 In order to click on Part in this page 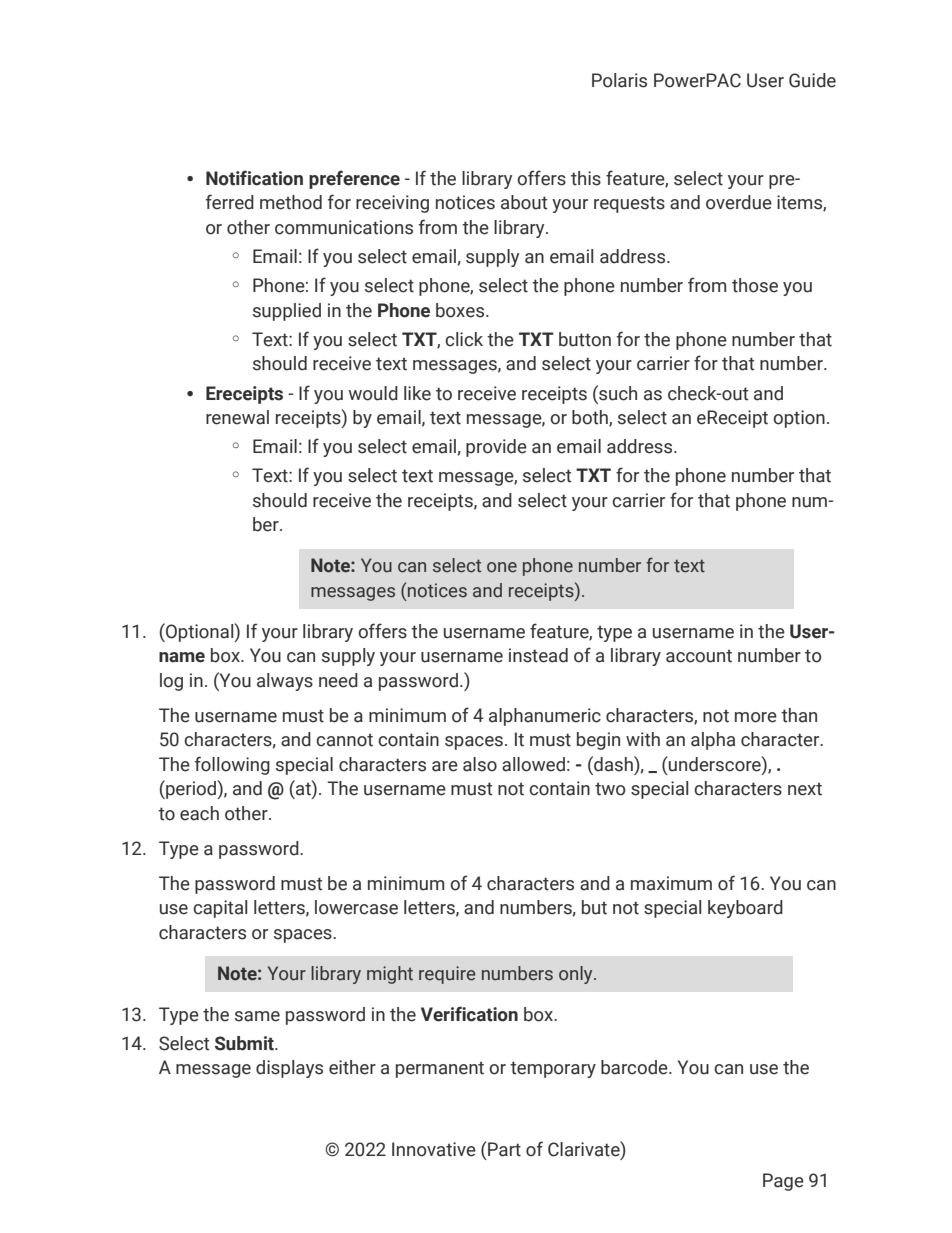, I will do `click(504, 1149)`.
